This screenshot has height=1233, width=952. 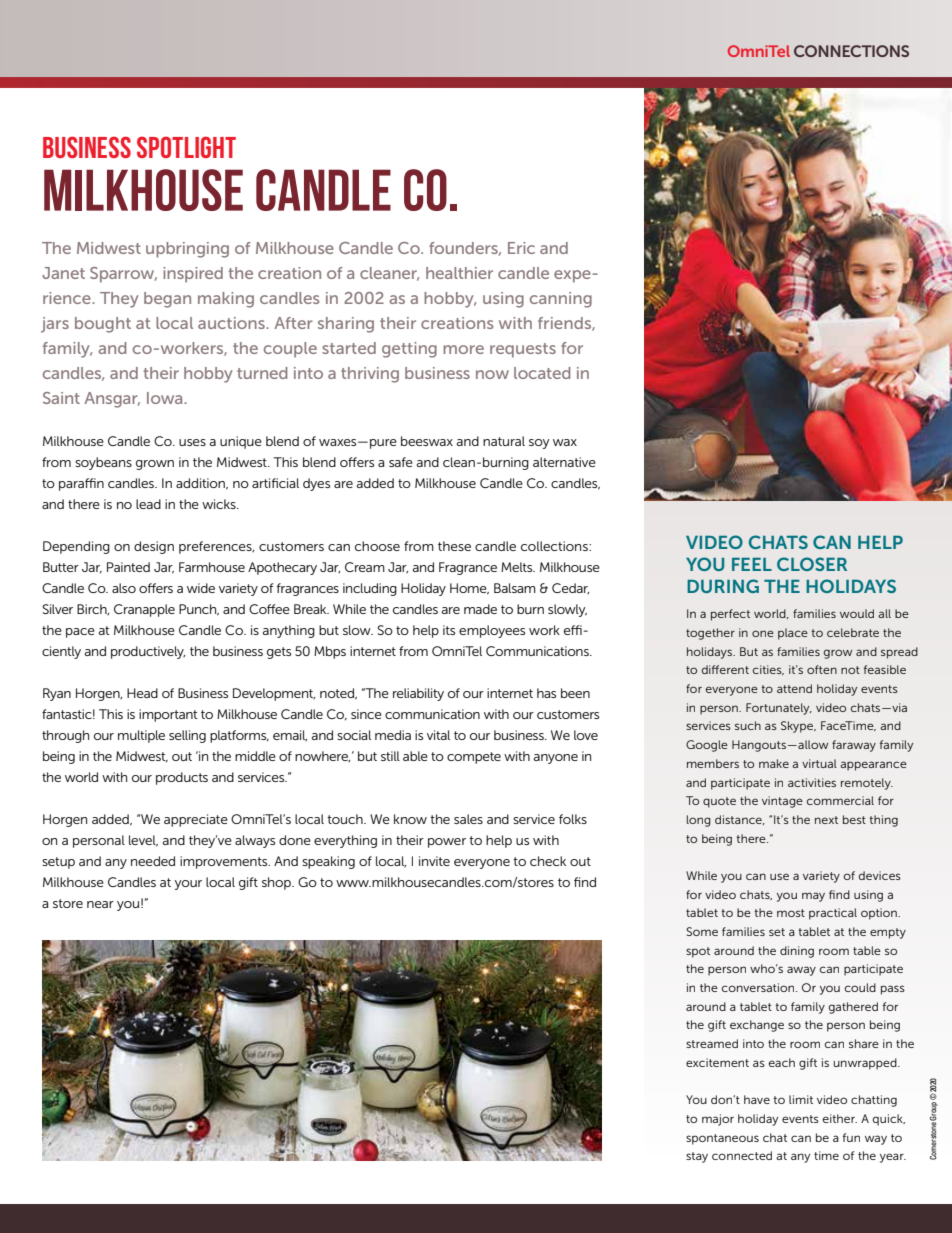 I want to click on also, so click(x=124, y=588).
